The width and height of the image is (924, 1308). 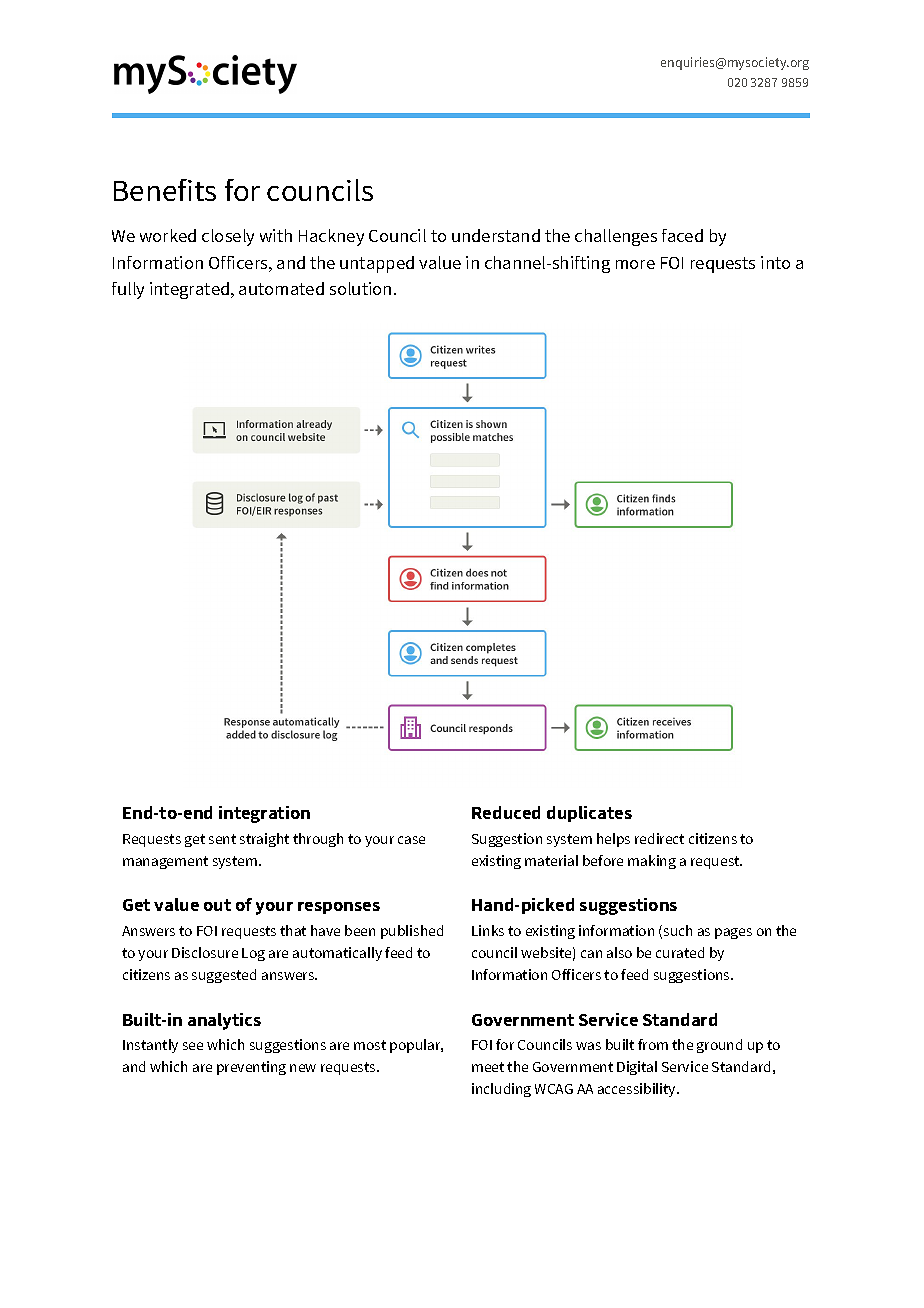 What do you see at coordinates (659, 838) in the image?
I see `redirect` at bounding box center [659, 838].
